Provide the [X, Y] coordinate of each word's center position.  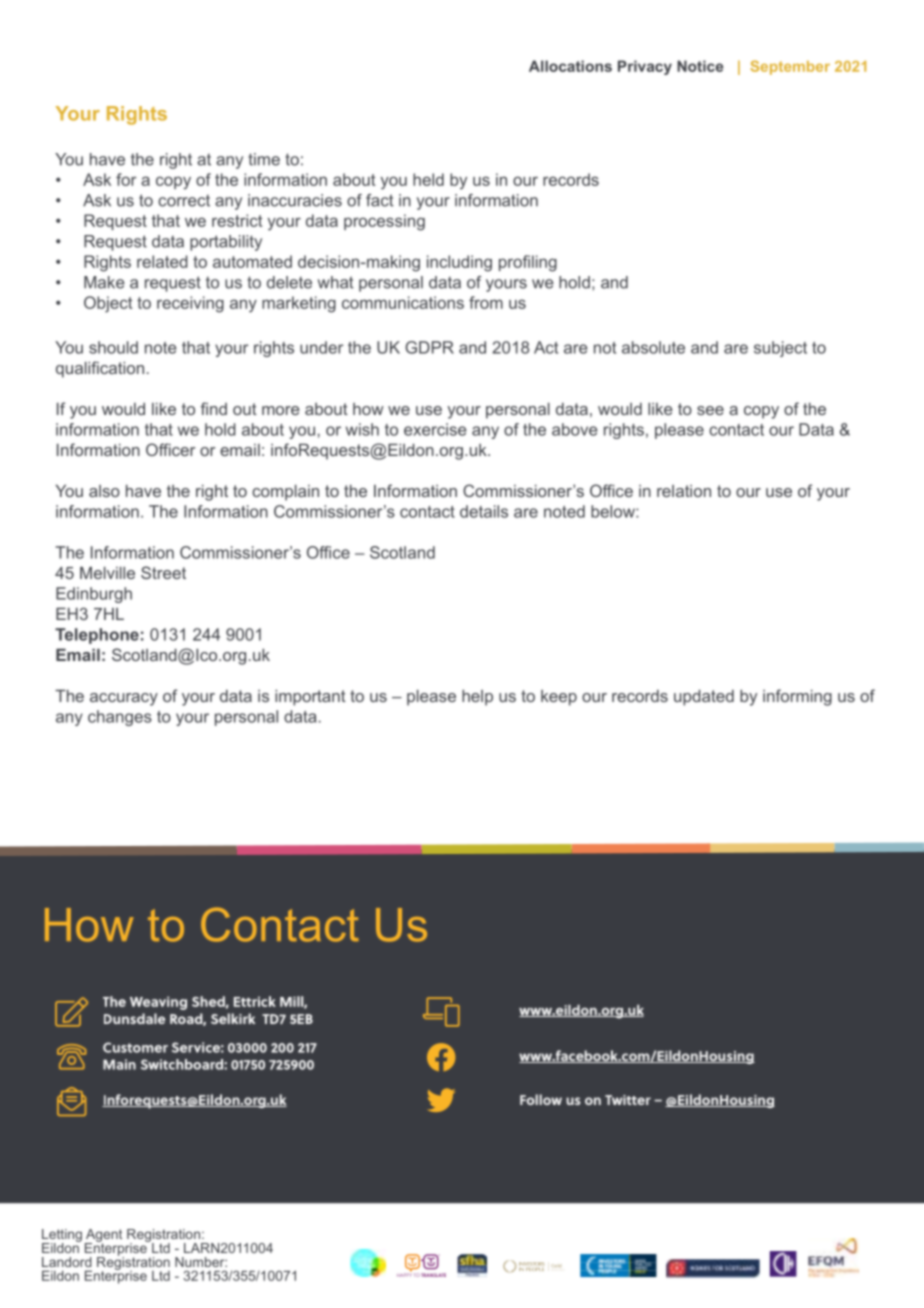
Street [163, 572]
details [484, 511]
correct [184, 201]
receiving [190, 304]
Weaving [158, 1003]
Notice [700, 66]
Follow [541, 1099]
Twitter [628, 1100]
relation [684, 491]
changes [120, 718]
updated [704, 698]
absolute [653, 347]
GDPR [429, 347]
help [477, 698]
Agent [103, 1236]
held [428, 179]
